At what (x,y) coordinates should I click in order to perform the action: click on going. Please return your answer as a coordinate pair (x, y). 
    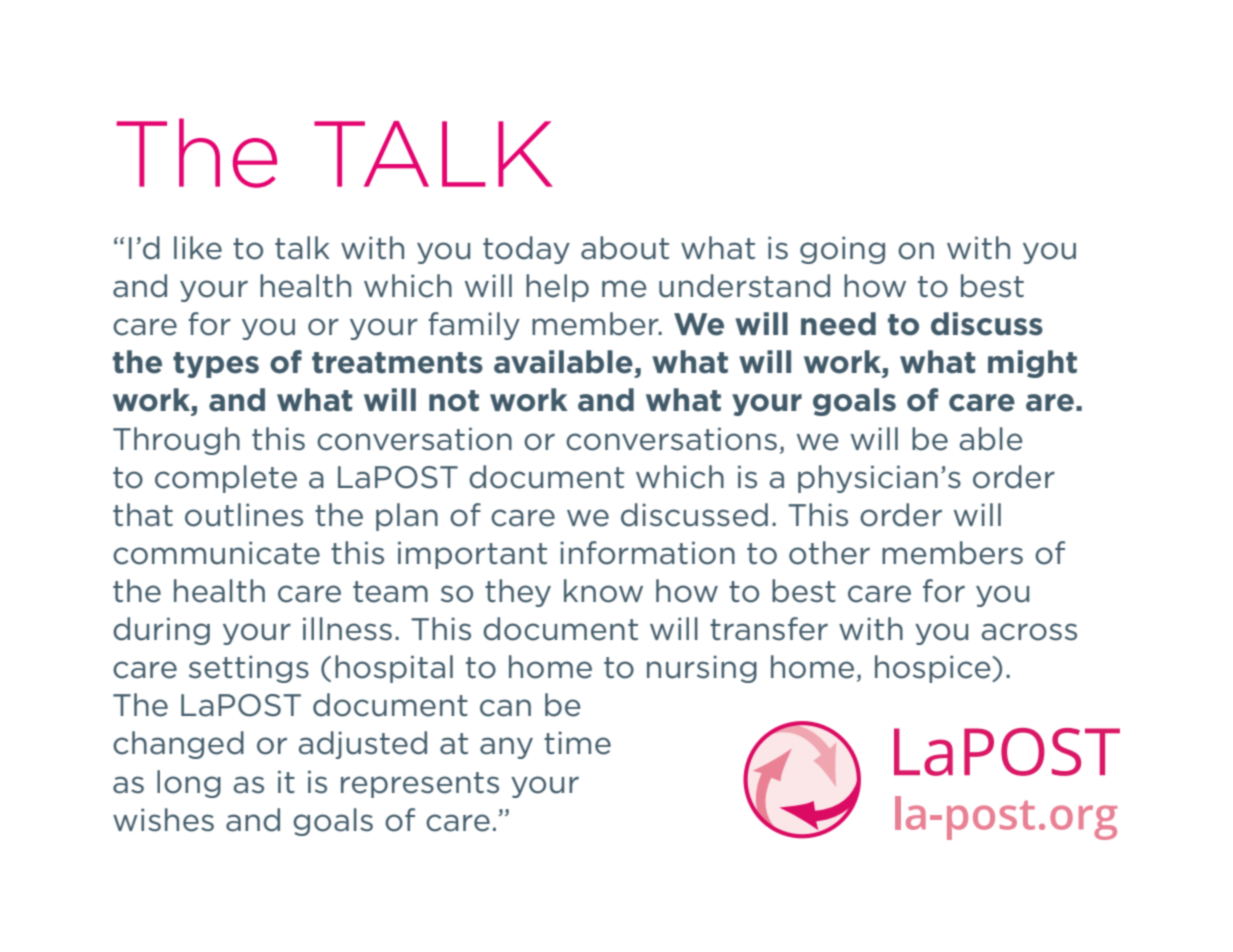
    Looking at the image, I should click on (842, 250).
